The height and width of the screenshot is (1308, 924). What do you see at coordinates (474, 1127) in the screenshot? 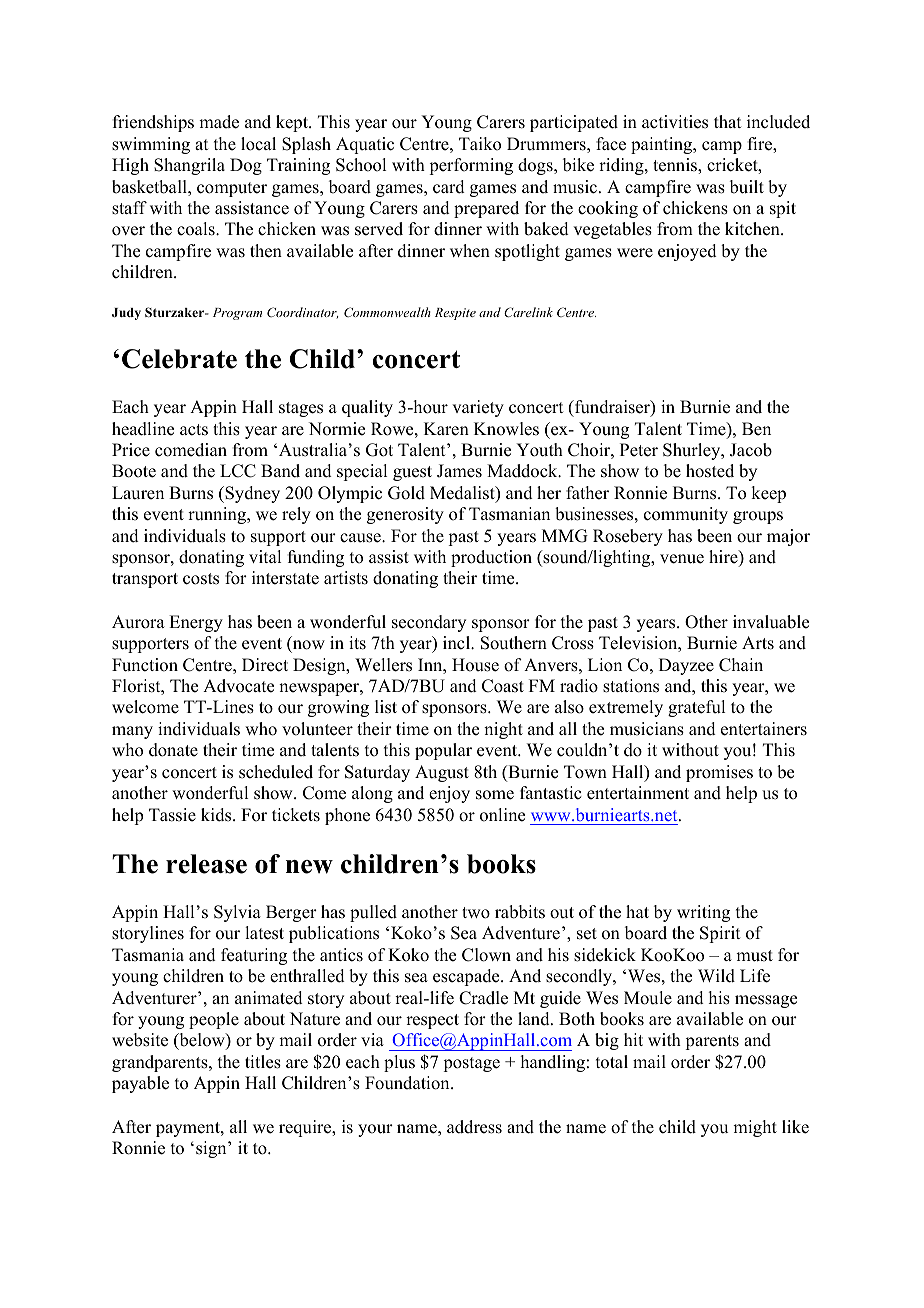
I see `address` at bounding box center [474, 1127].
